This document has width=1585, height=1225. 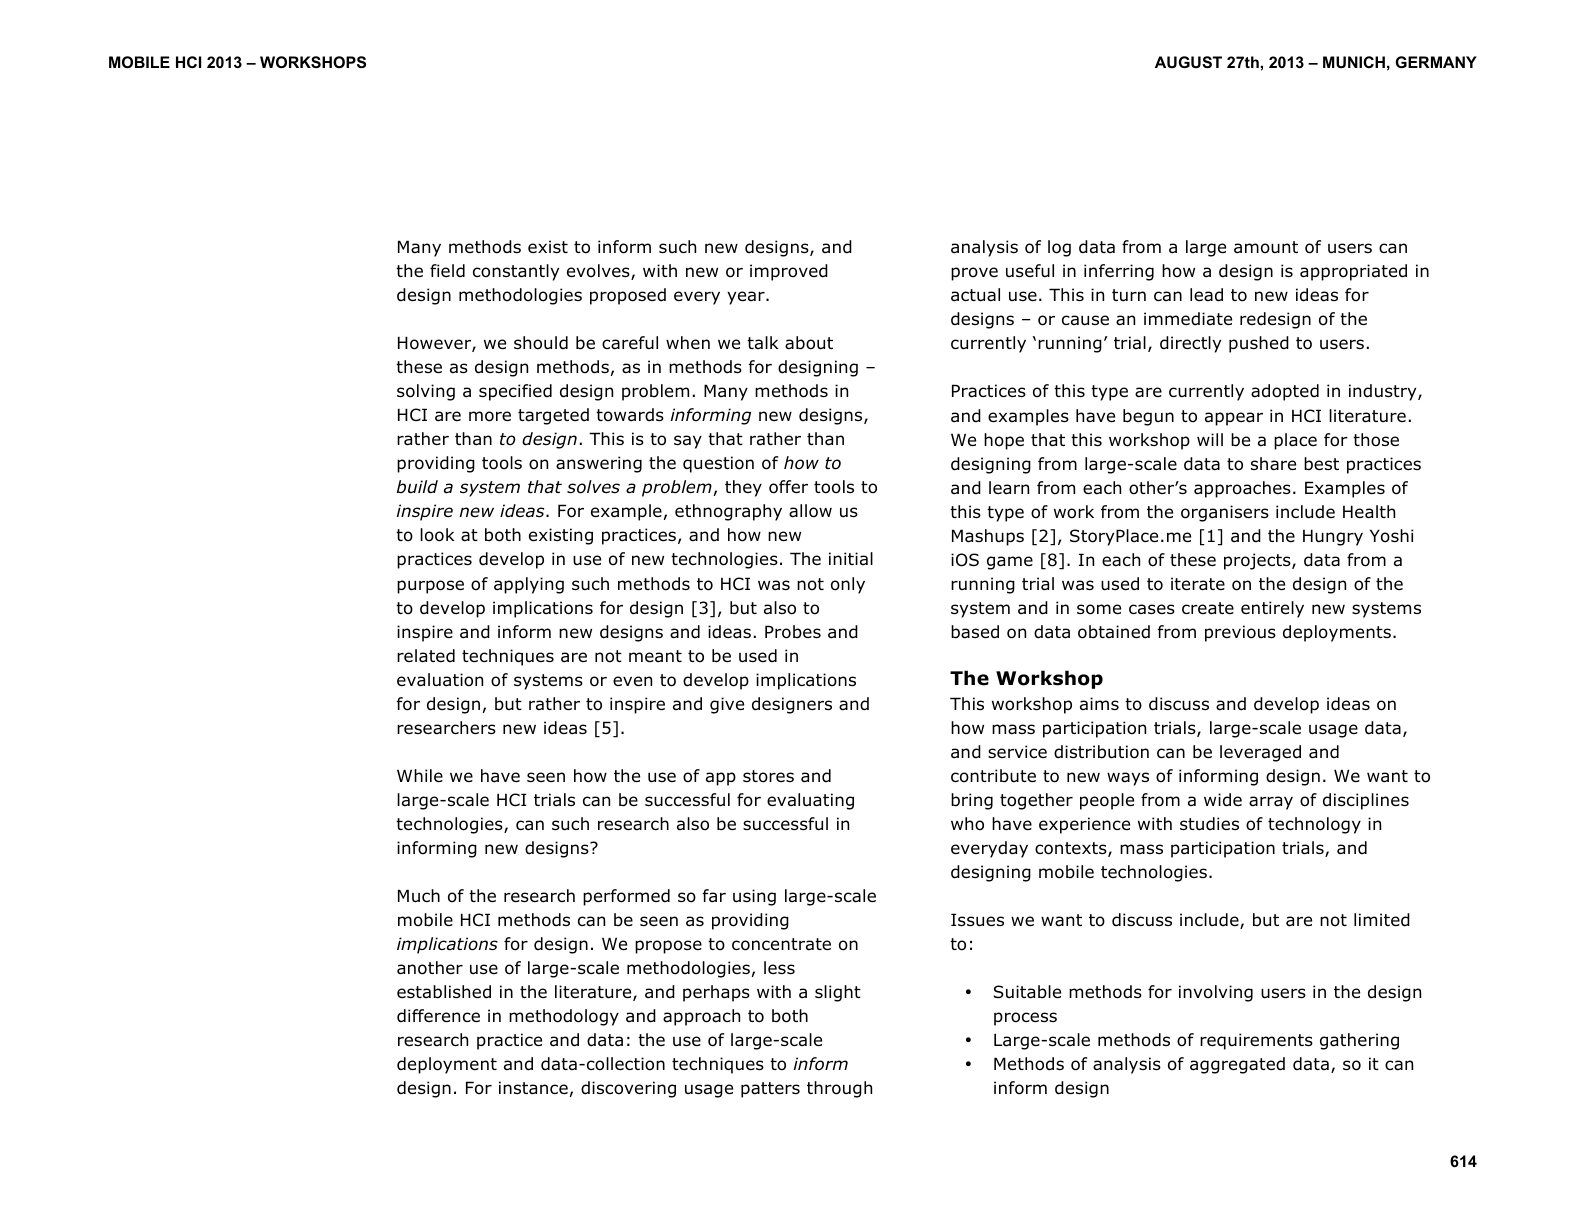 I want to click on AUGUST, so click(x=1188, y=62).
